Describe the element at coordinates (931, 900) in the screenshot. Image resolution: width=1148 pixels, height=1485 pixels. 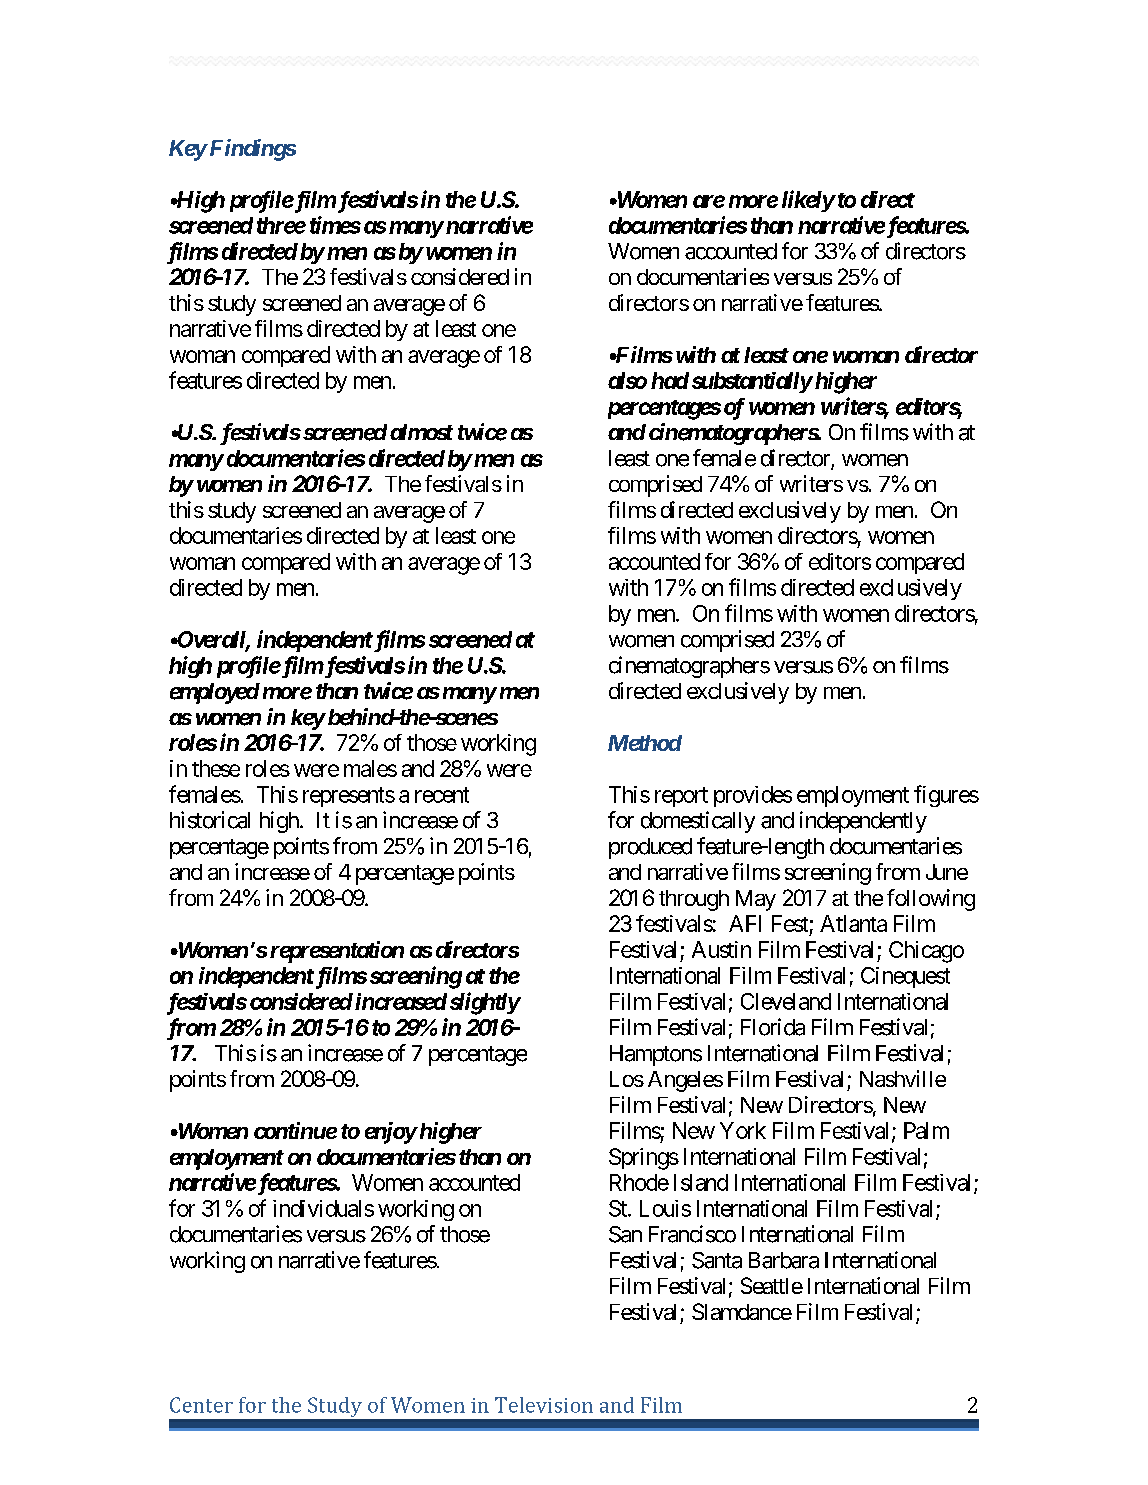
I see `following` at that location.
